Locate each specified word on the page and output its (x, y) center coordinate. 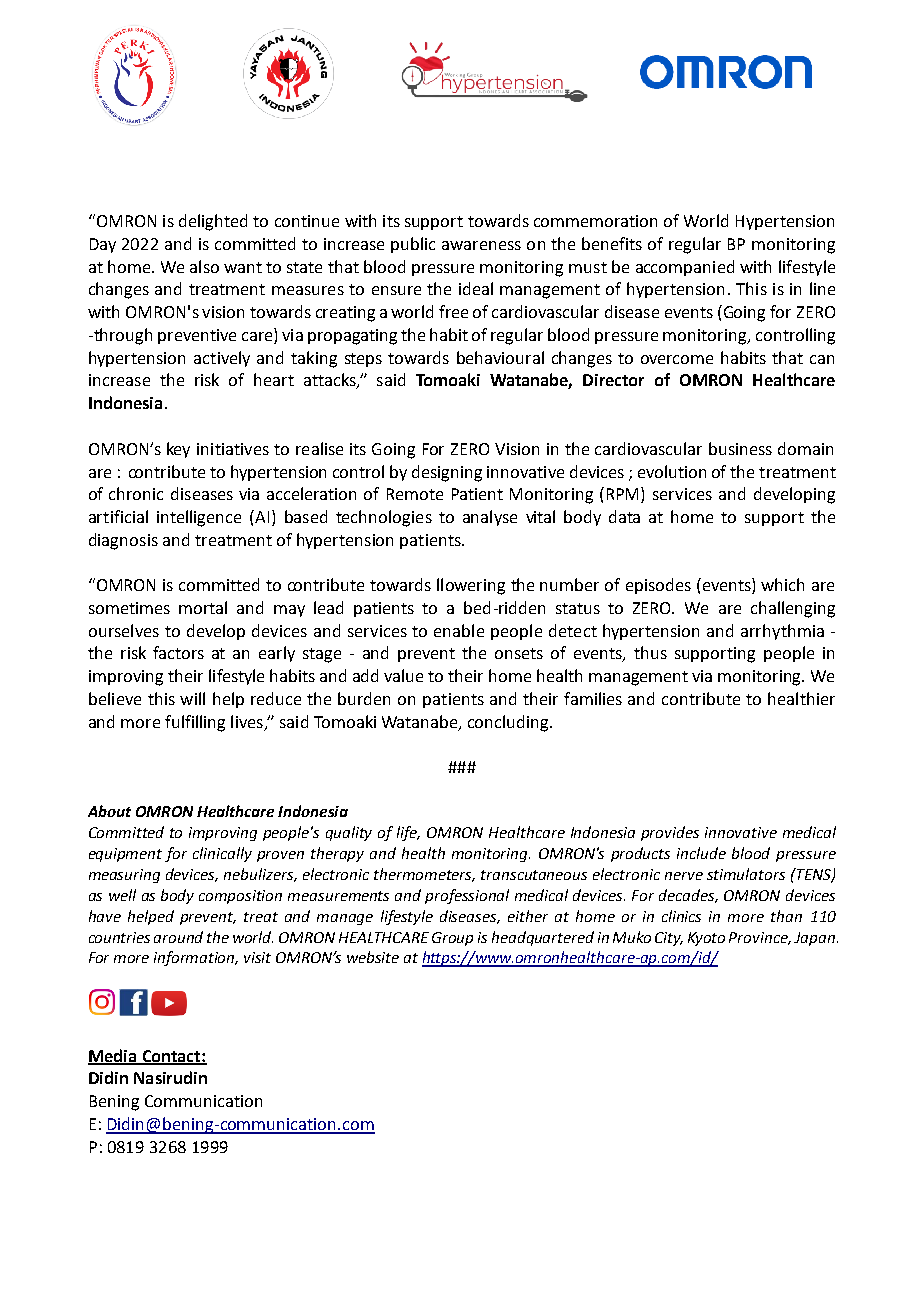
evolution (672, 471)
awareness (481, 245)
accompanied (685, 268)
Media (113, 1056)
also (204, 266)
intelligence (199, 518)
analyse (490, 518)
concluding (509, 723)
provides (670, 833)
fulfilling (195, 723)
